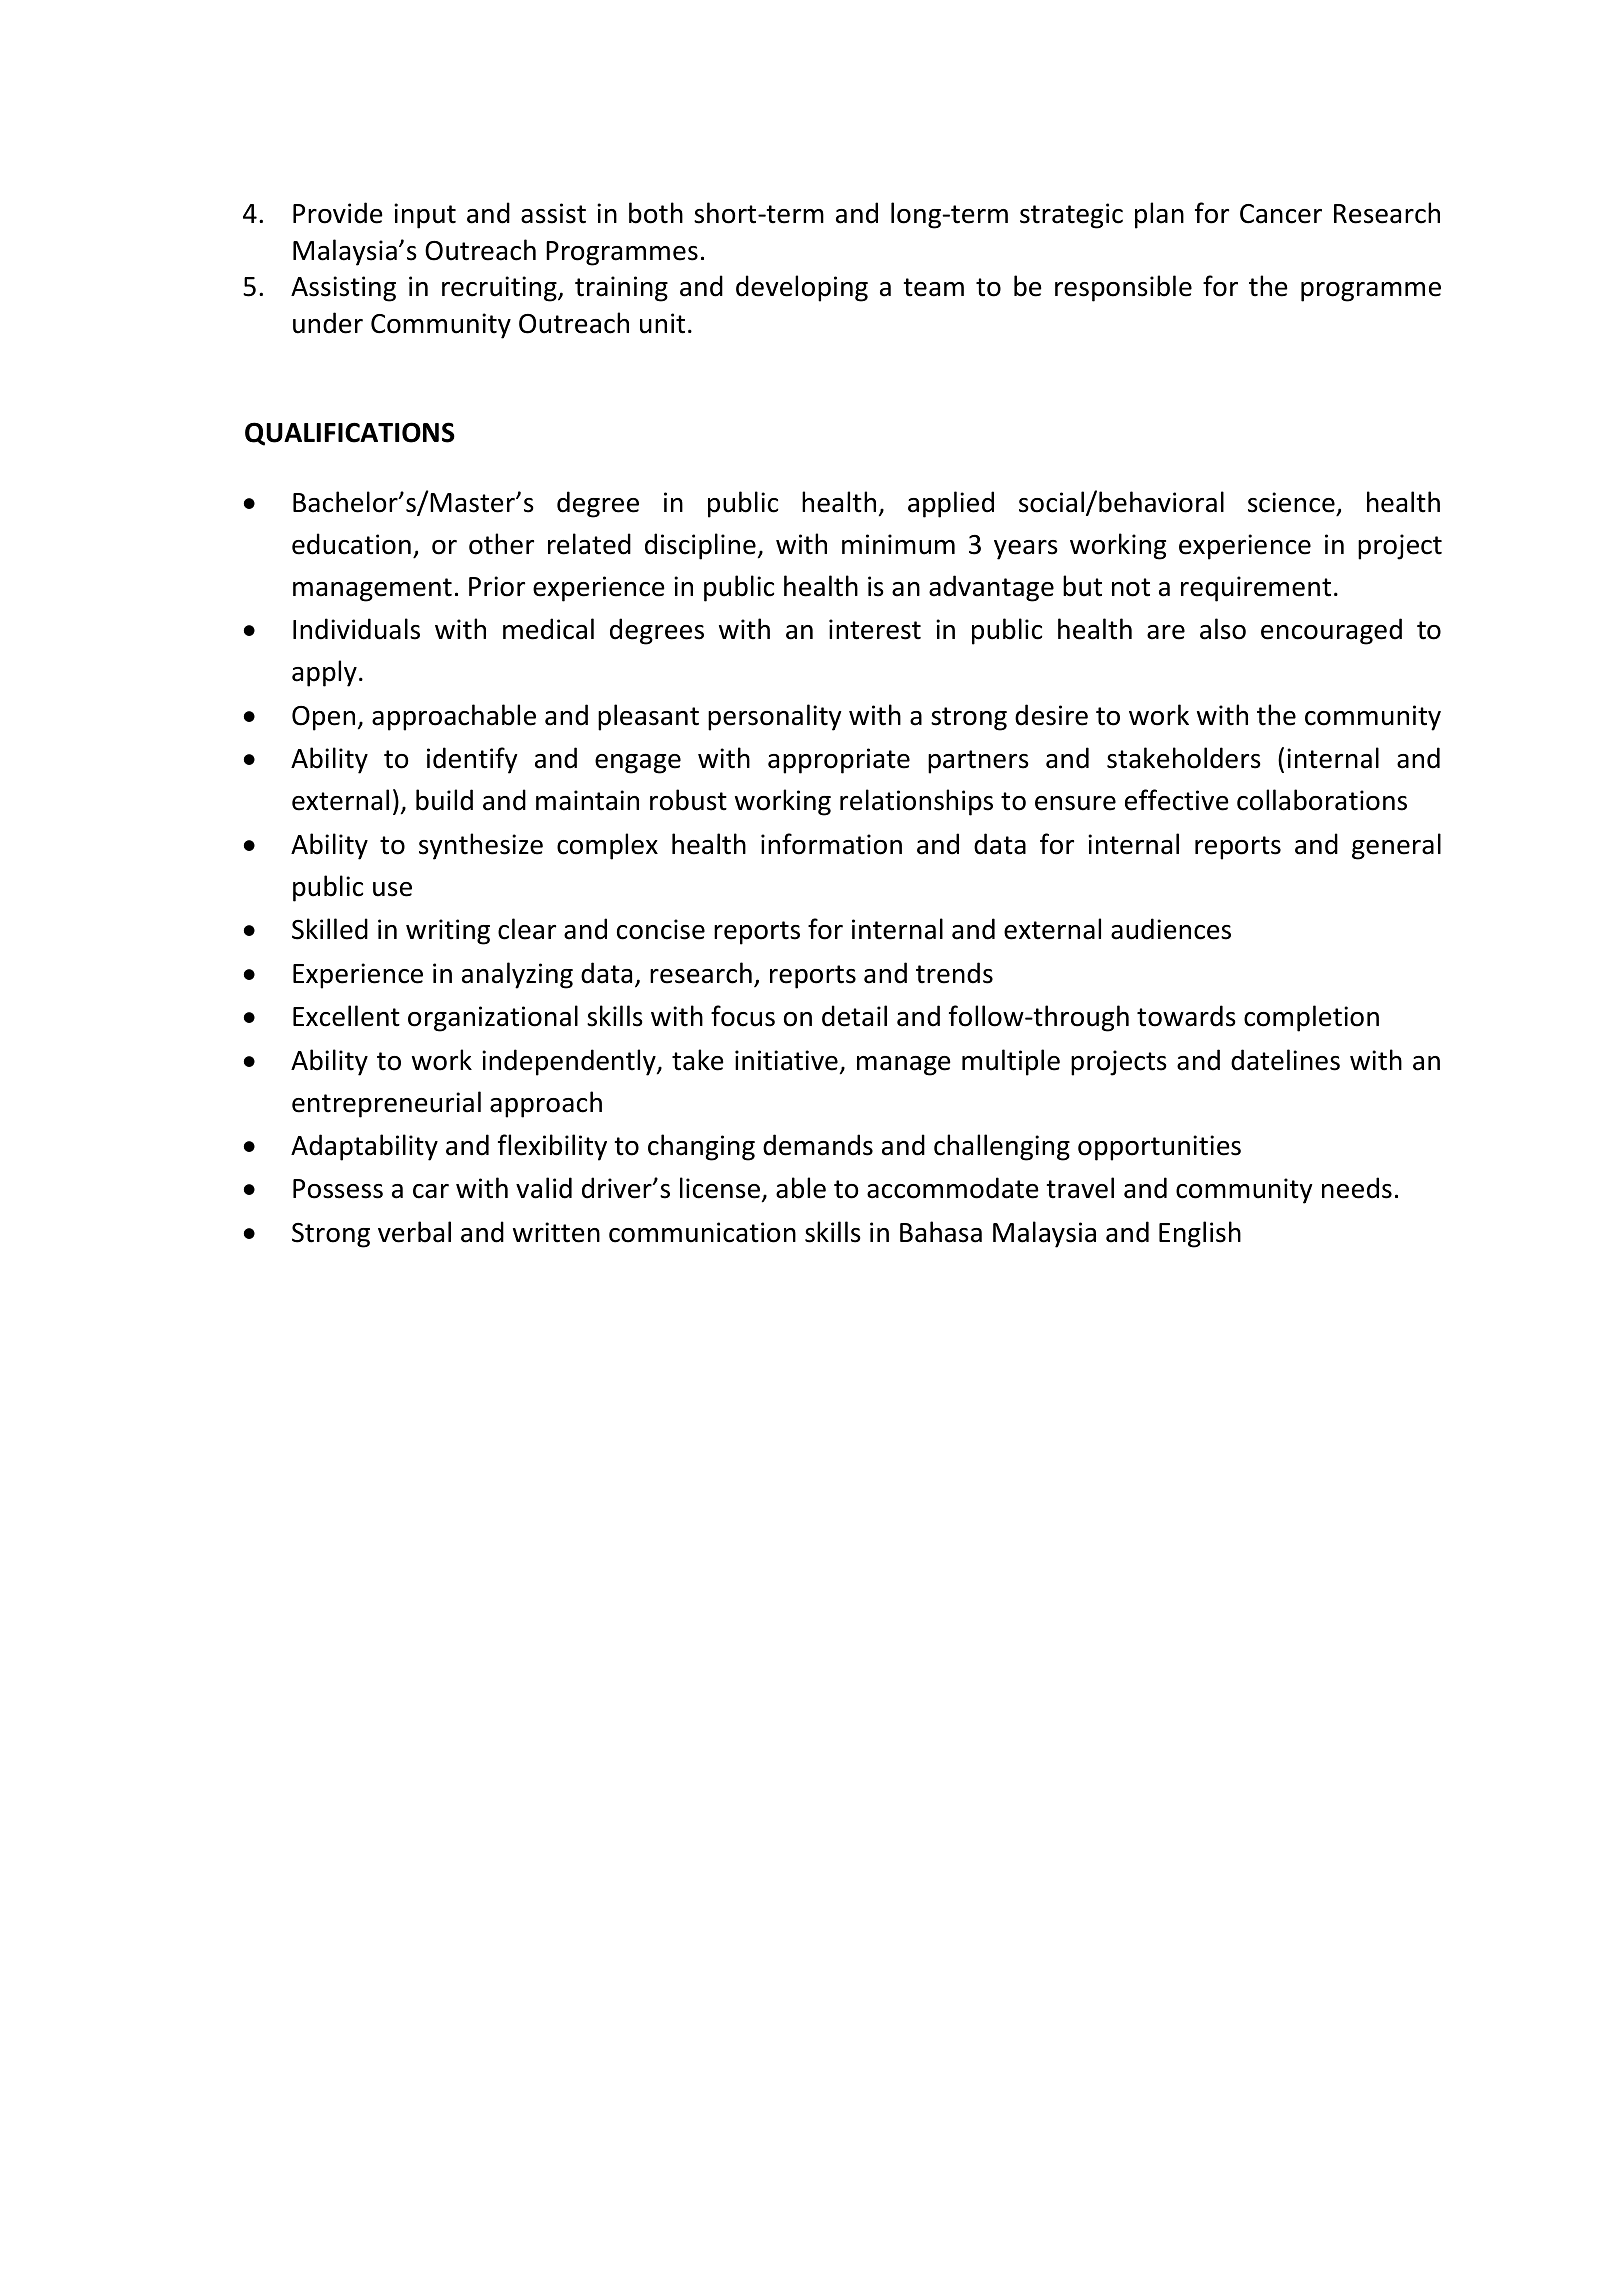  What do you see at coordinates (802, 288) in the screenshot?
I see `developing` at bounding box center [802, 288].
